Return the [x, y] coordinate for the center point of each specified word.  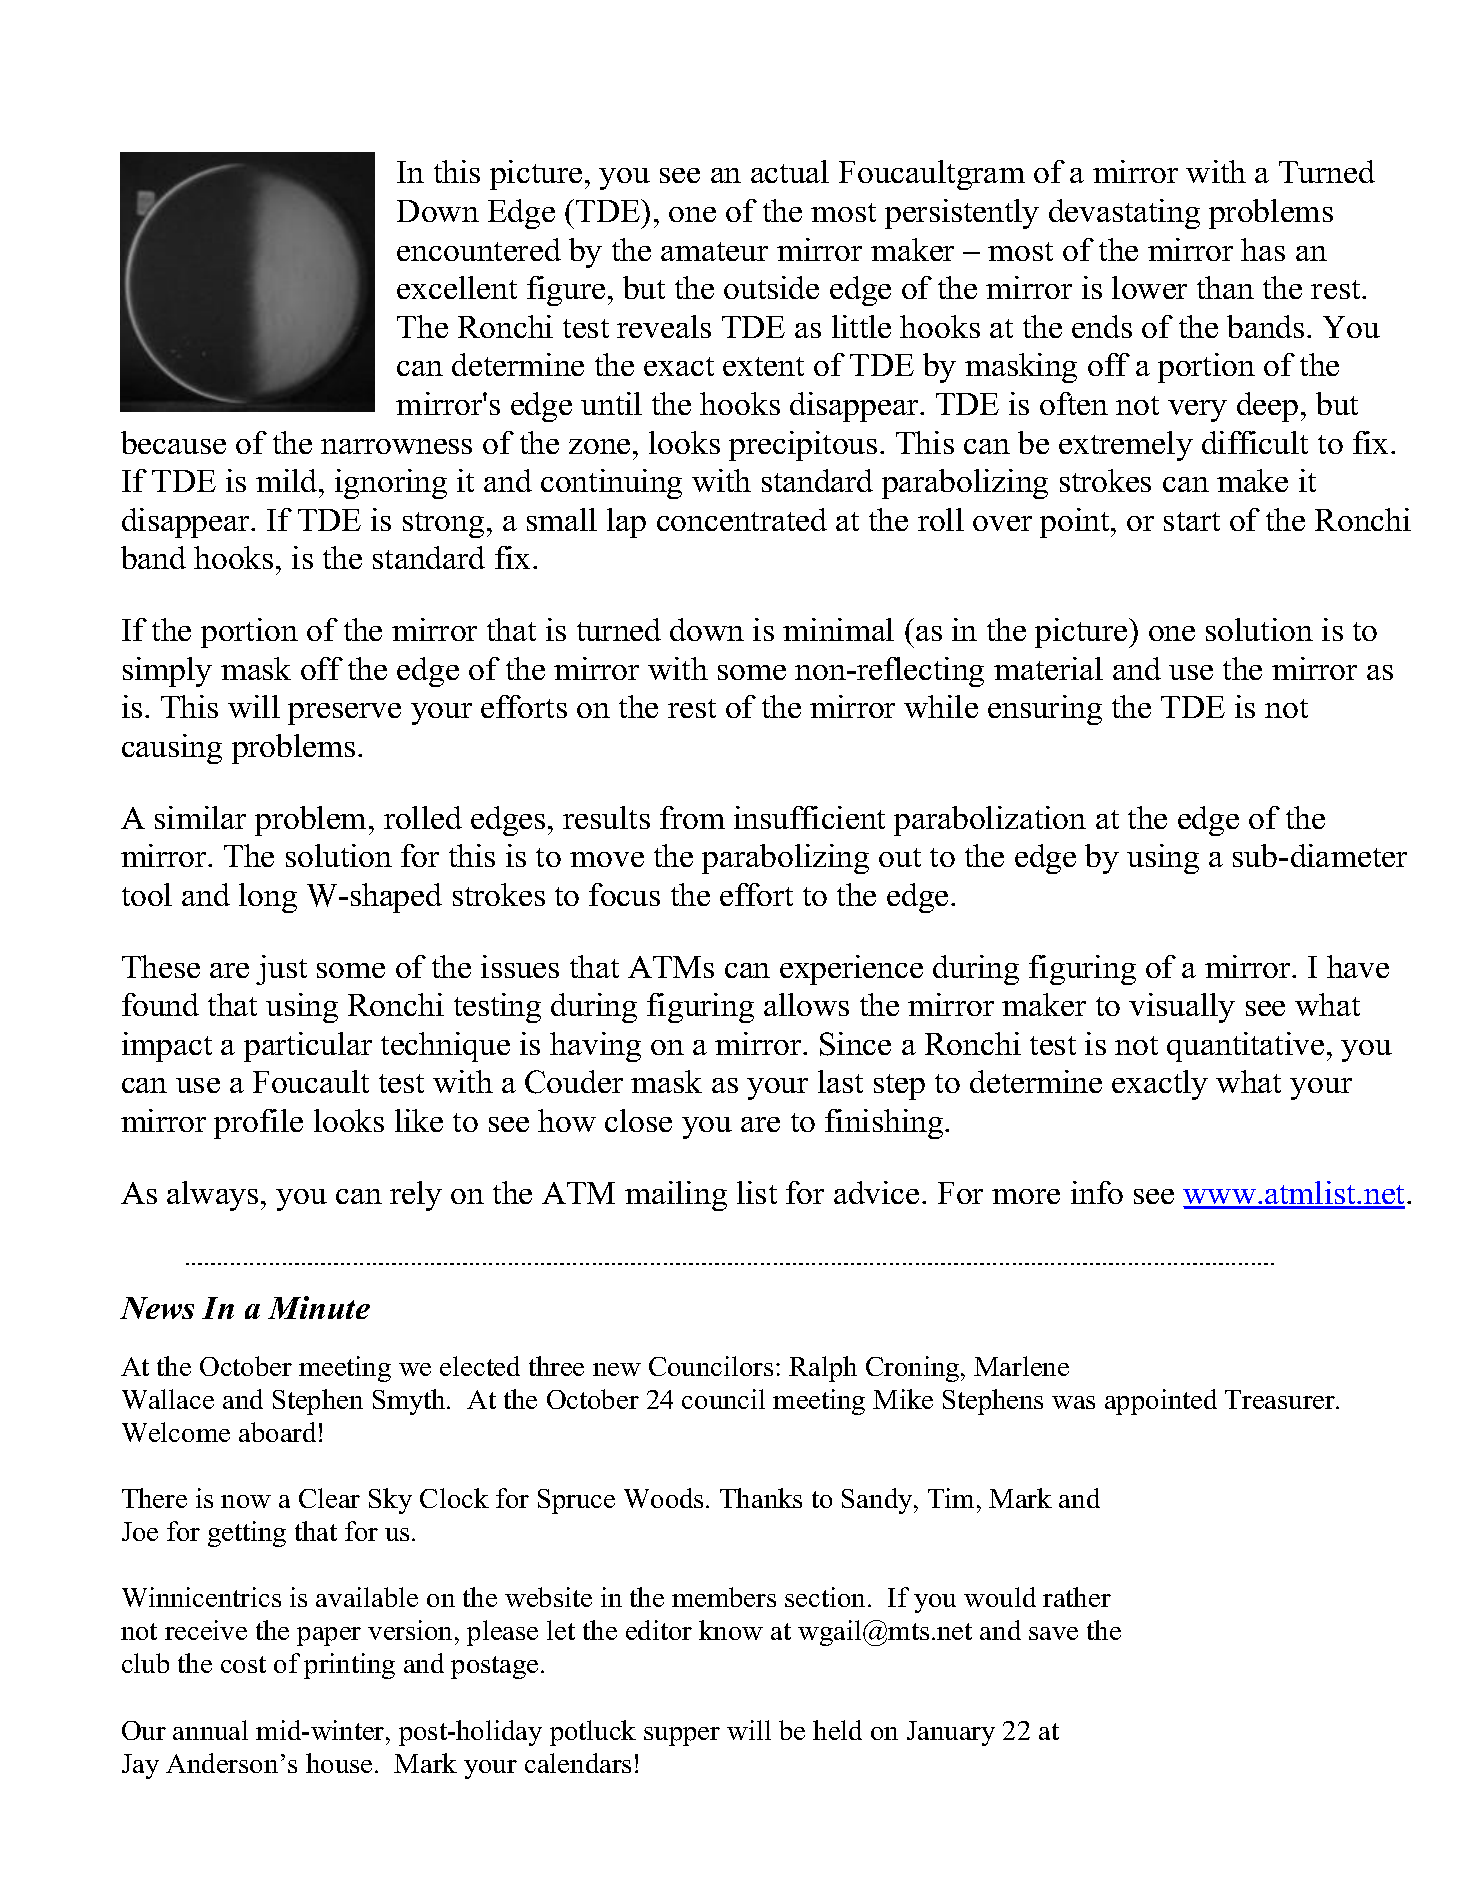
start [1192, 521]
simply [167, 672]
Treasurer [1281, 1399]
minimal [838, 629]
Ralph [823, 1369]
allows [806, 1004]
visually [1182, 1008]
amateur [714, 251]
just [281, 970]
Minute [319, 1307]
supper [682, 1736]
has [1263, 249]
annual [210, 1730]
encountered [479, 249]
